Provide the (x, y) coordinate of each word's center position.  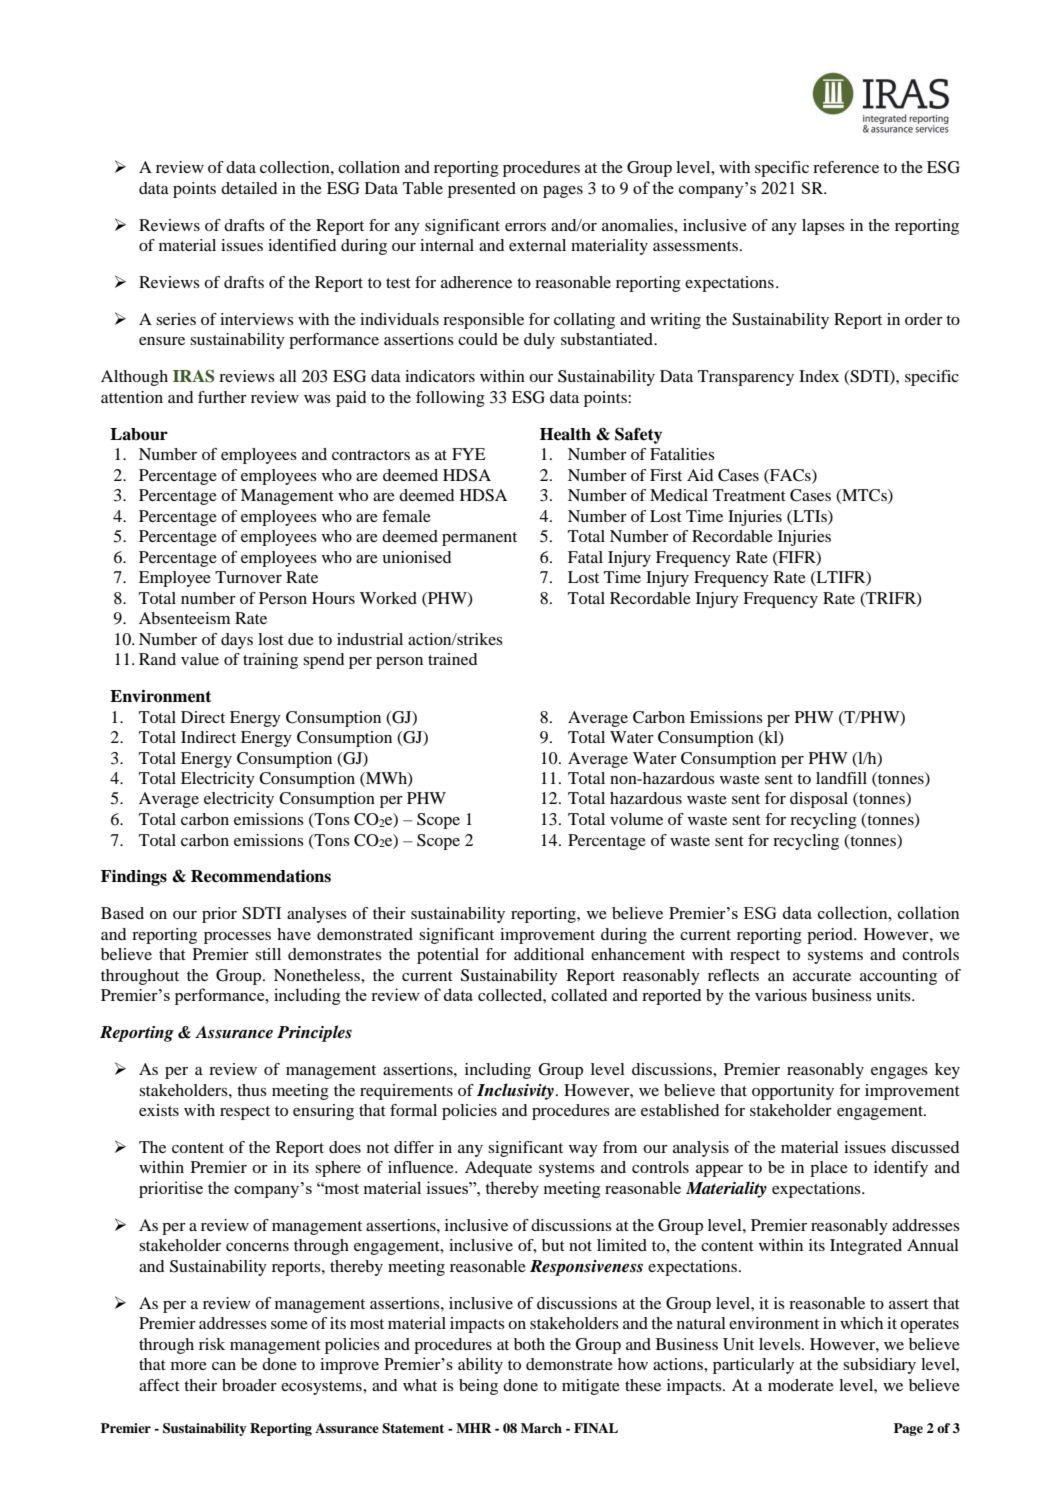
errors (525, 227)
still (268, 954)
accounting (898, 977)
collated (579, 995)
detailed (249, 188)
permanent (479, 539)
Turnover (248, 577)
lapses (823, 227)
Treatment (749, 495)
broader (249, 1385)
